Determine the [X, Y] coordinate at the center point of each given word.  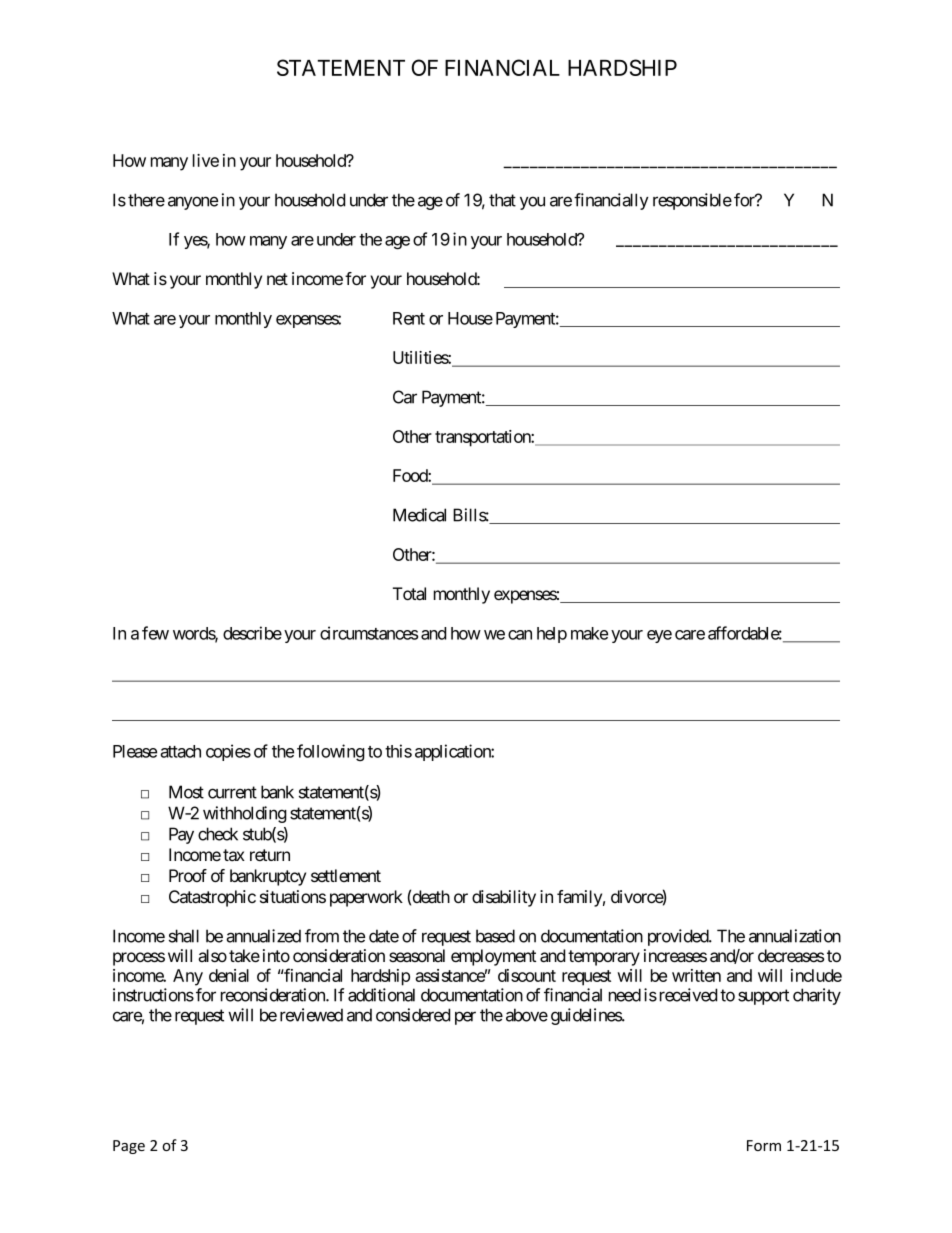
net [277, 279]
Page [129, 1147]
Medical [419, 515]
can [520, 635]
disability [504, 898]
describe [252, 633]
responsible [692, 201]
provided [679, 937]
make [589, 633]
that [502, 200]
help [552, 635]
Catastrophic [212, 898]
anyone [193, 203]
